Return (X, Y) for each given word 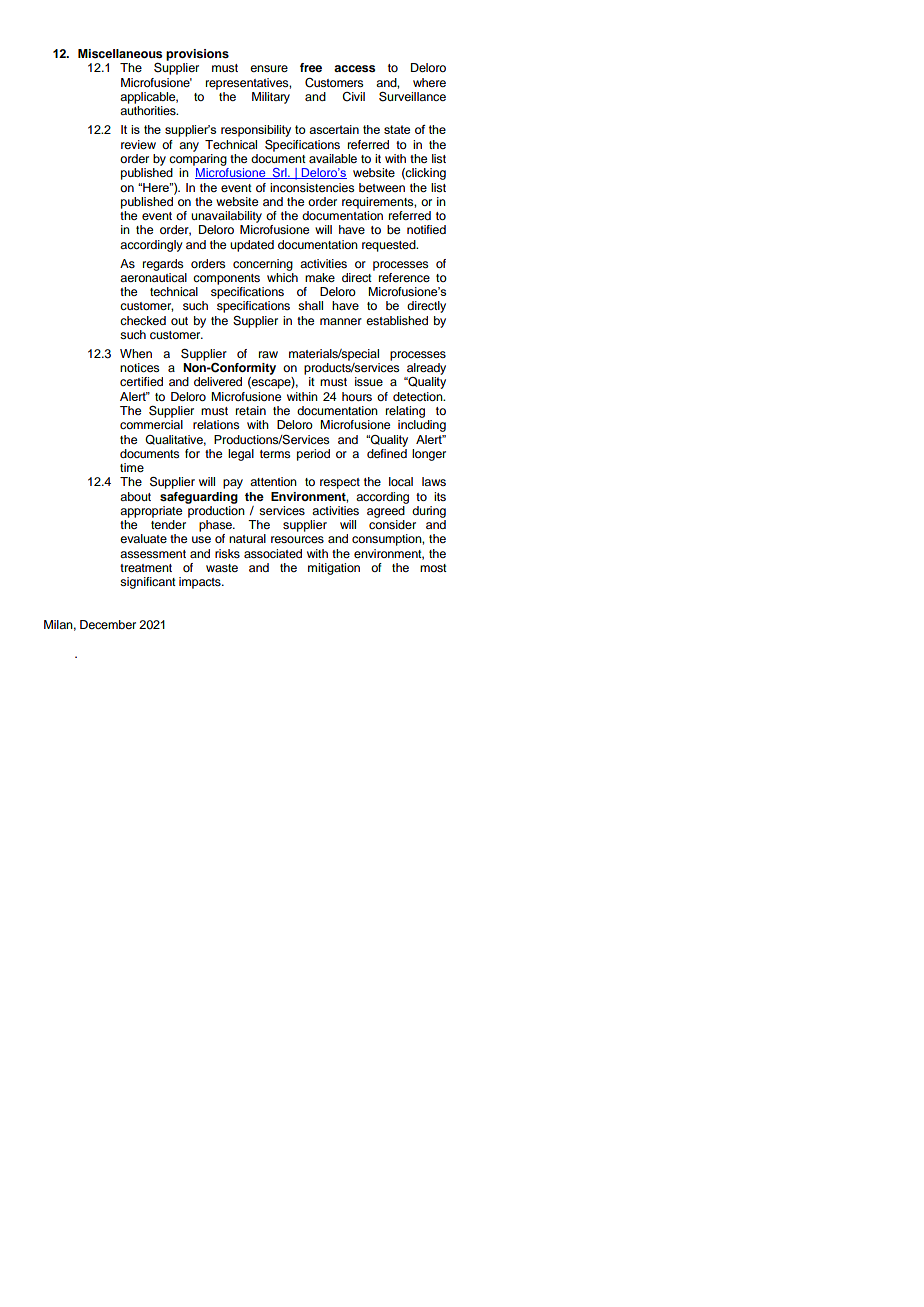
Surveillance (412, 96)
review (138, 144)
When (136, 353)
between (382, 187)
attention (273, 481)
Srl (279, 173)
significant (148, 583)
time (132, 467)
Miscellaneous (120, 53)
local (401, 481)
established (397, 320)
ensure (269, 68)
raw (268, 354)
